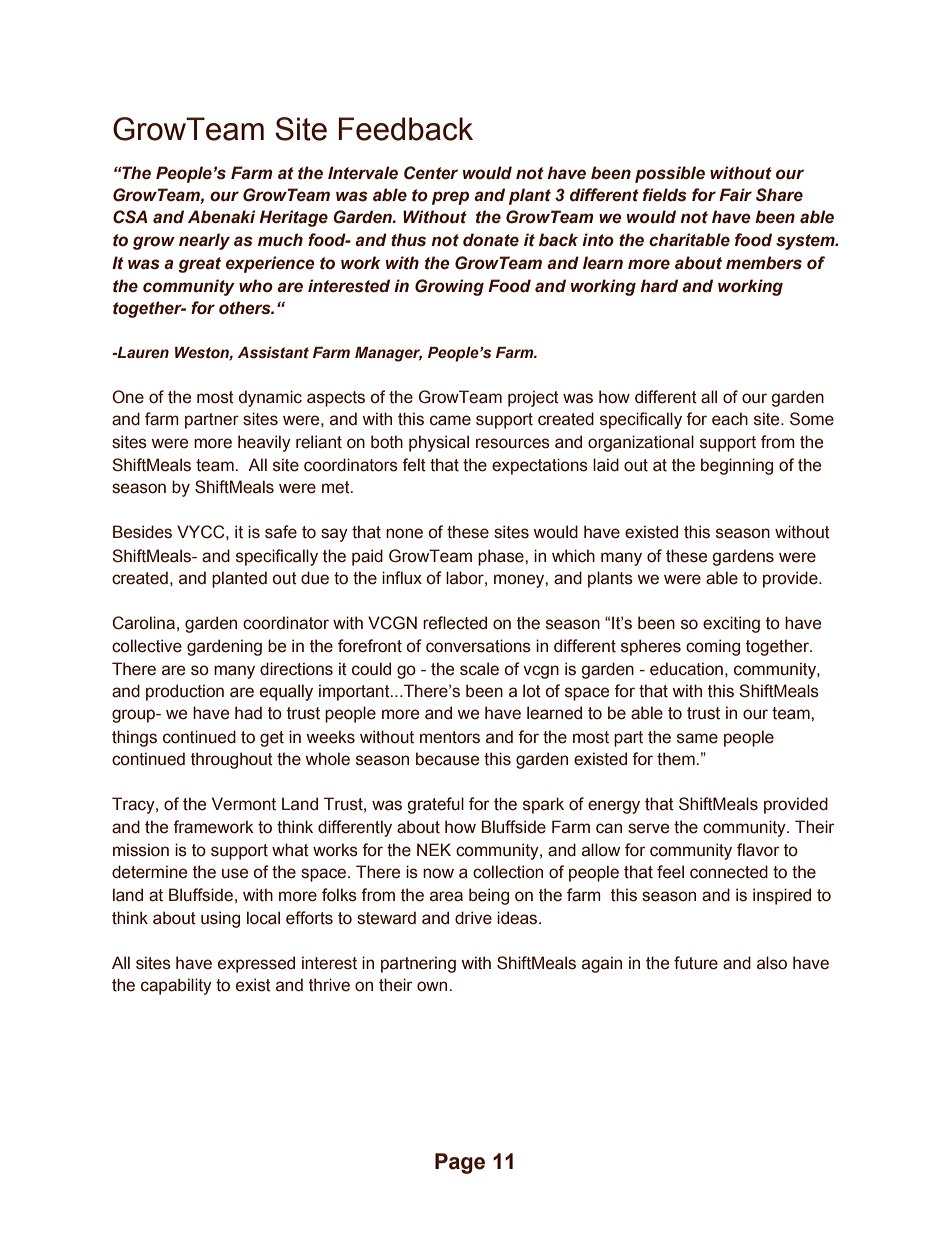 Image resolution: width=952 pixels, height=1233 pixels. I want to click on scale, so click(479, 669).
